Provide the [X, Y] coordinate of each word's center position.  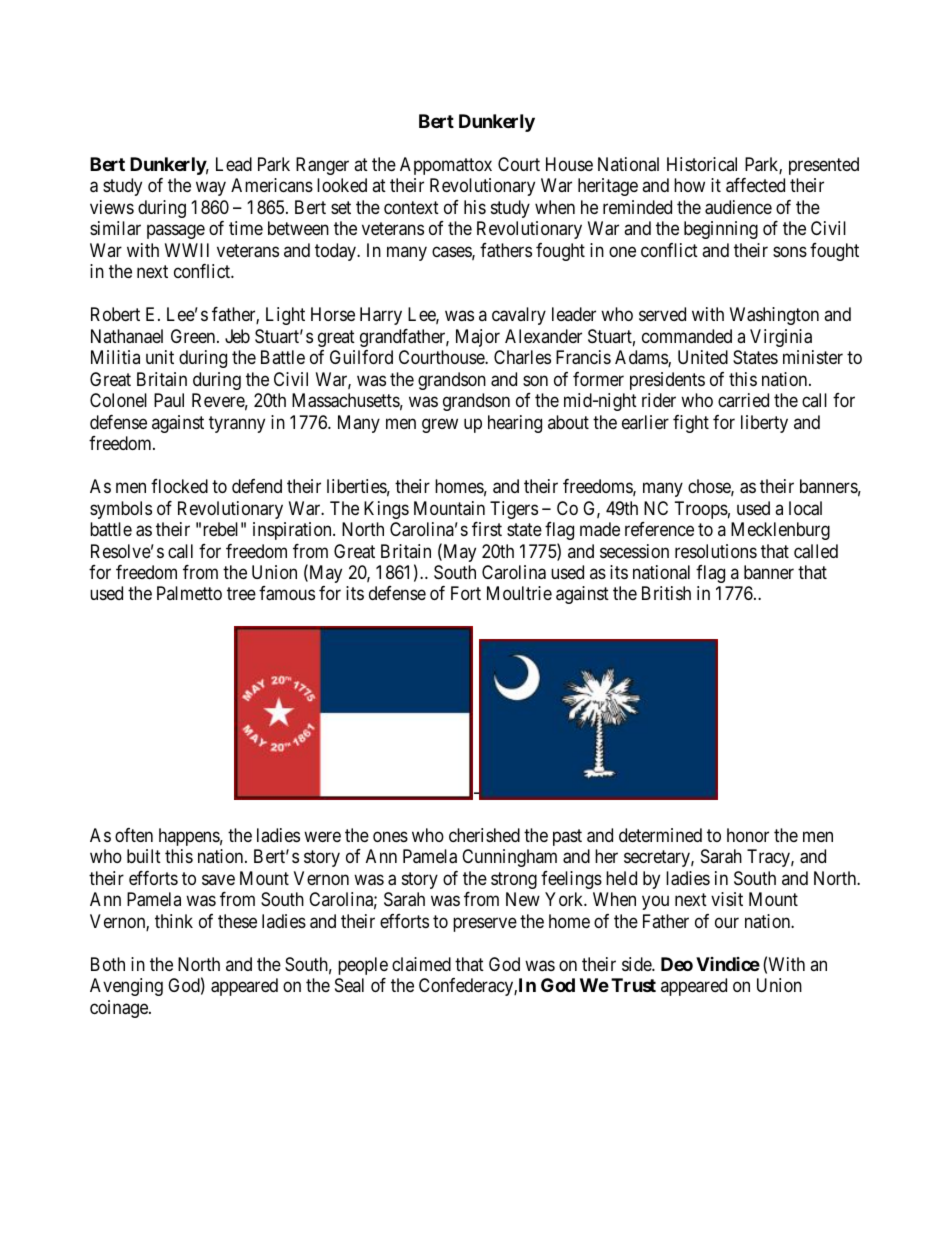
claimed [421, 964]
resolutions [716, 551]
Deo [677, 964]
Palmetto [189, 593]
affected [755, 185]
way [211, 189]
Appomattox [446, 166]
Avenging [126, 987]
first [487, 529]
